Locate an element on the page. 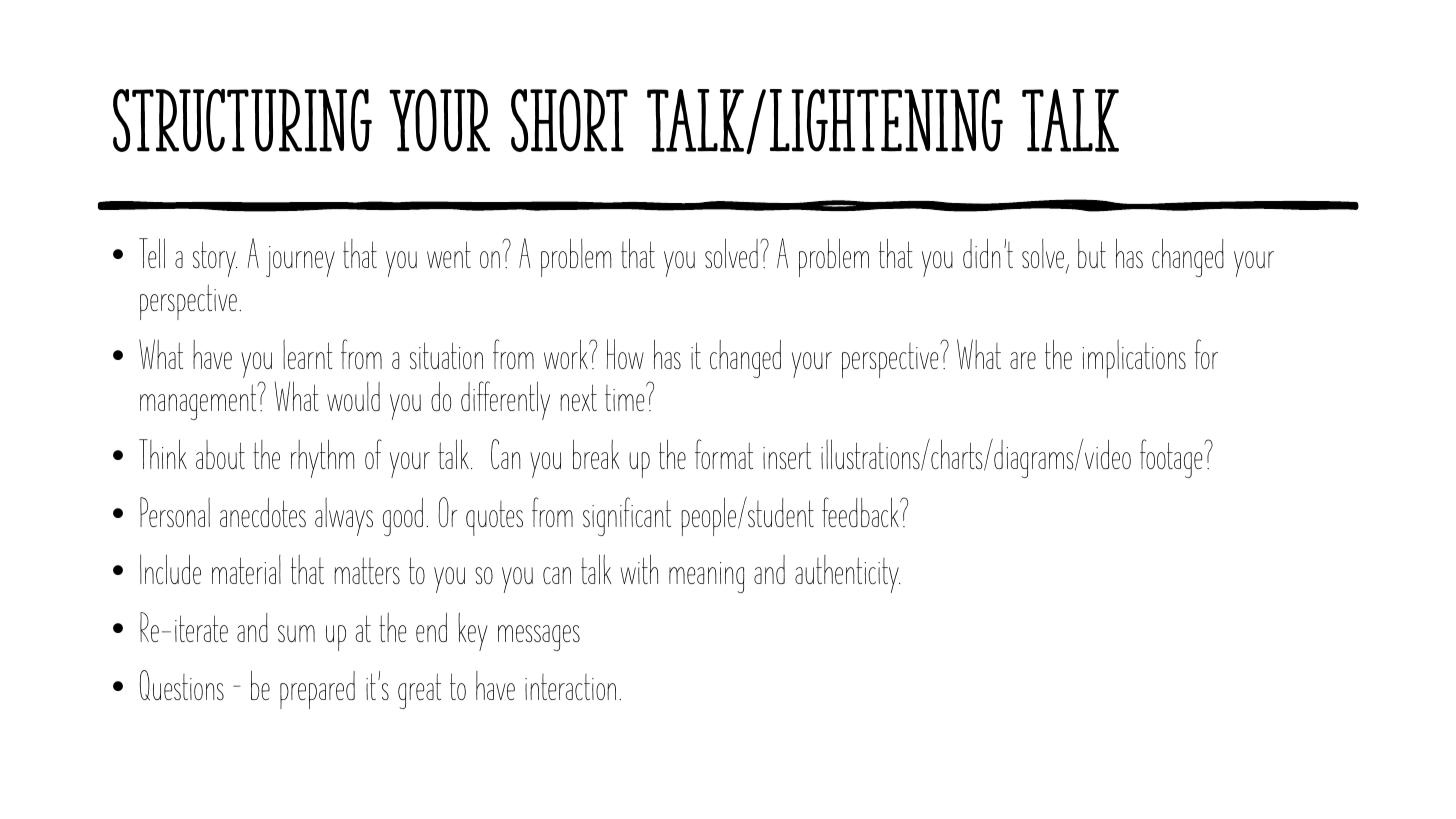  interaction is located at coordinates (570, 687).
